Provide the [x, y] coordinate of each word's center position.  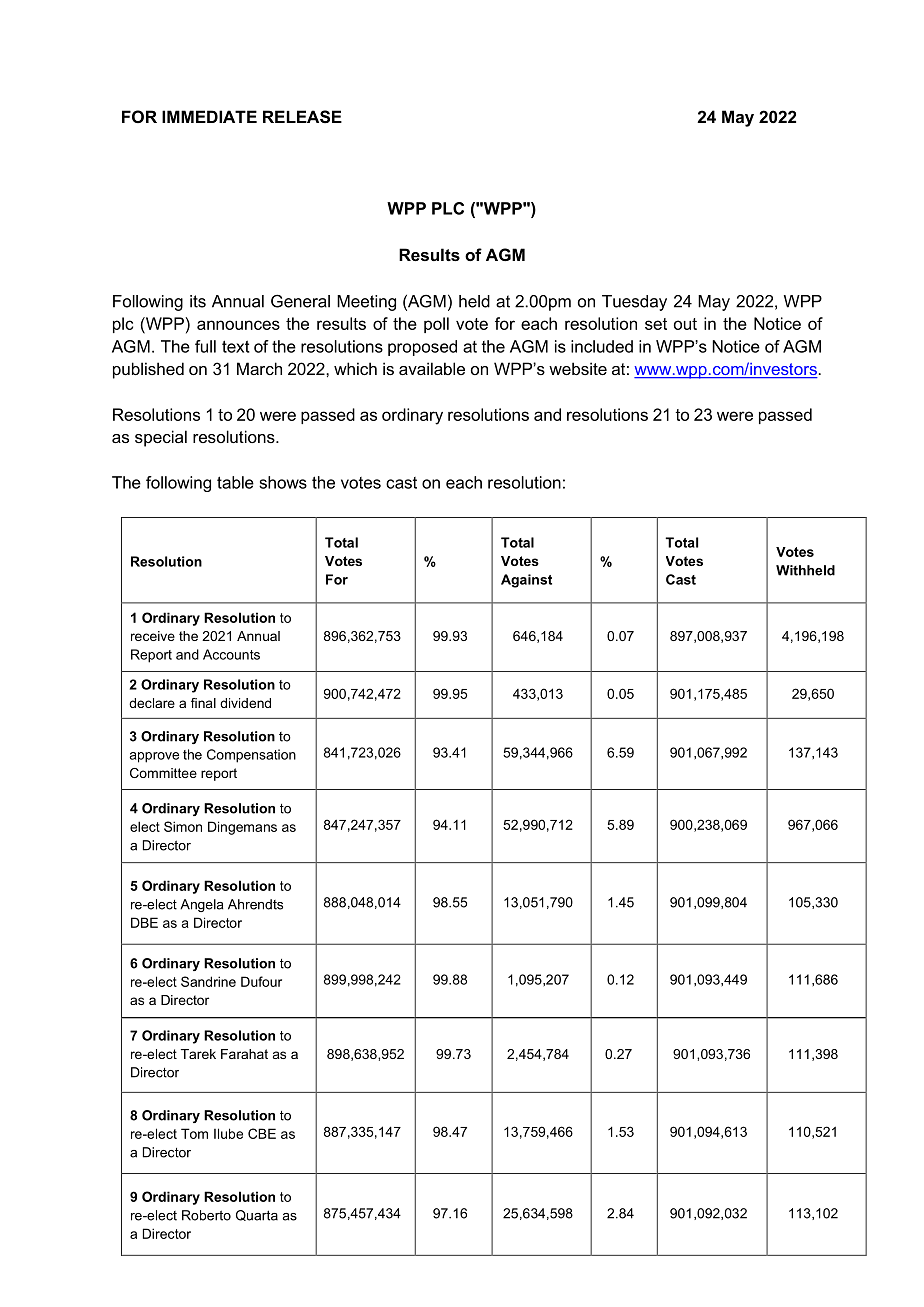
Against [526, 581]
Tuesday [634, 303]
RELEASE [302, 117]
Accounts [231, 654]
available [432, 368]
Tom [194, 1133]
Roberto [206, 1215]
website [578, 368]
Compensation [251, 756]
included [602, 346]
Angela [201, 905]
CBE [262, 1133]
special [161, 438]
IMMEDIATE [209, 116]
